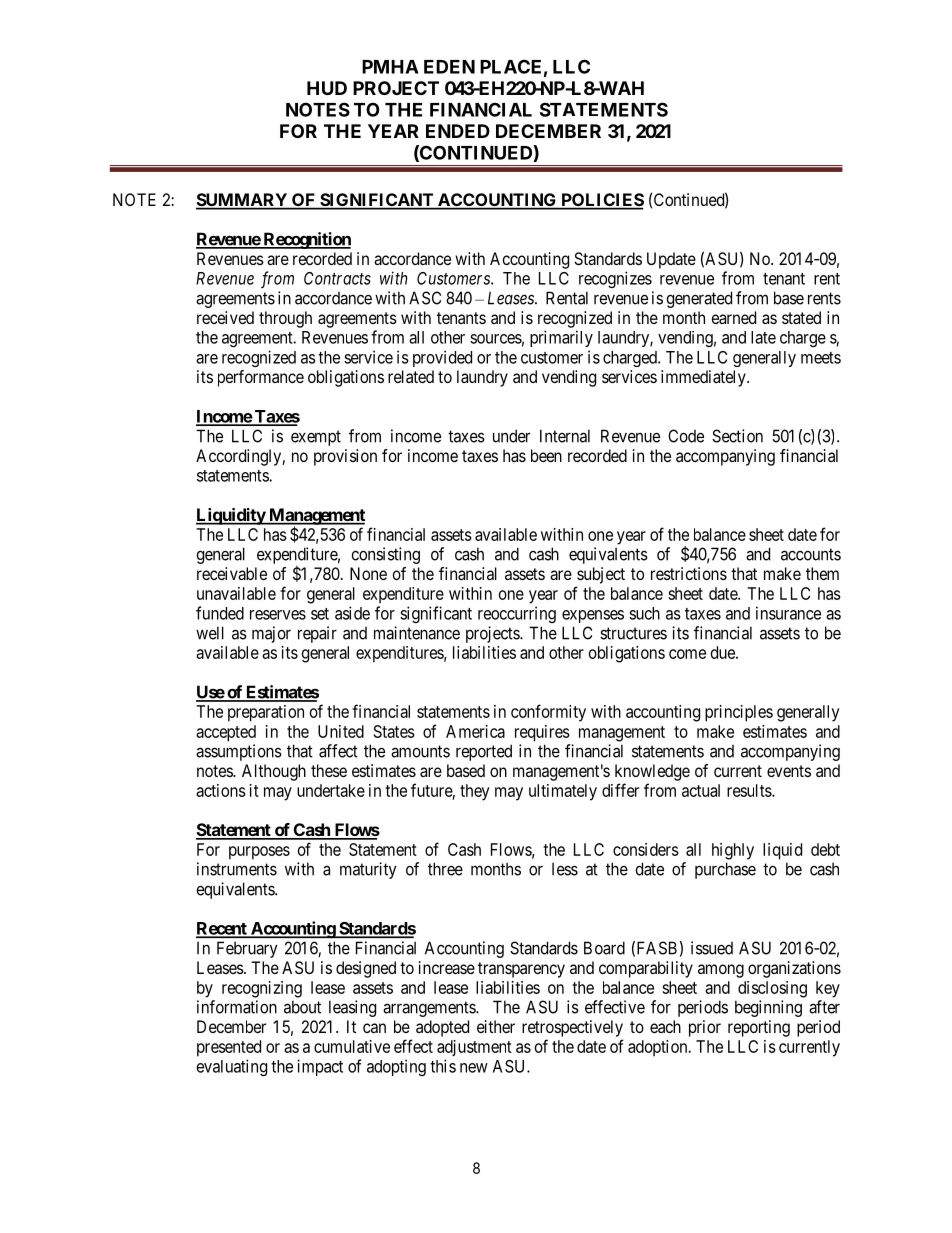 Image resolution: width=952 pixels, height=1233 pixels. What do you see at coordinates (517, 614) in the screenshot?
I see `reoccurring` at bounding box center [517, 614].
